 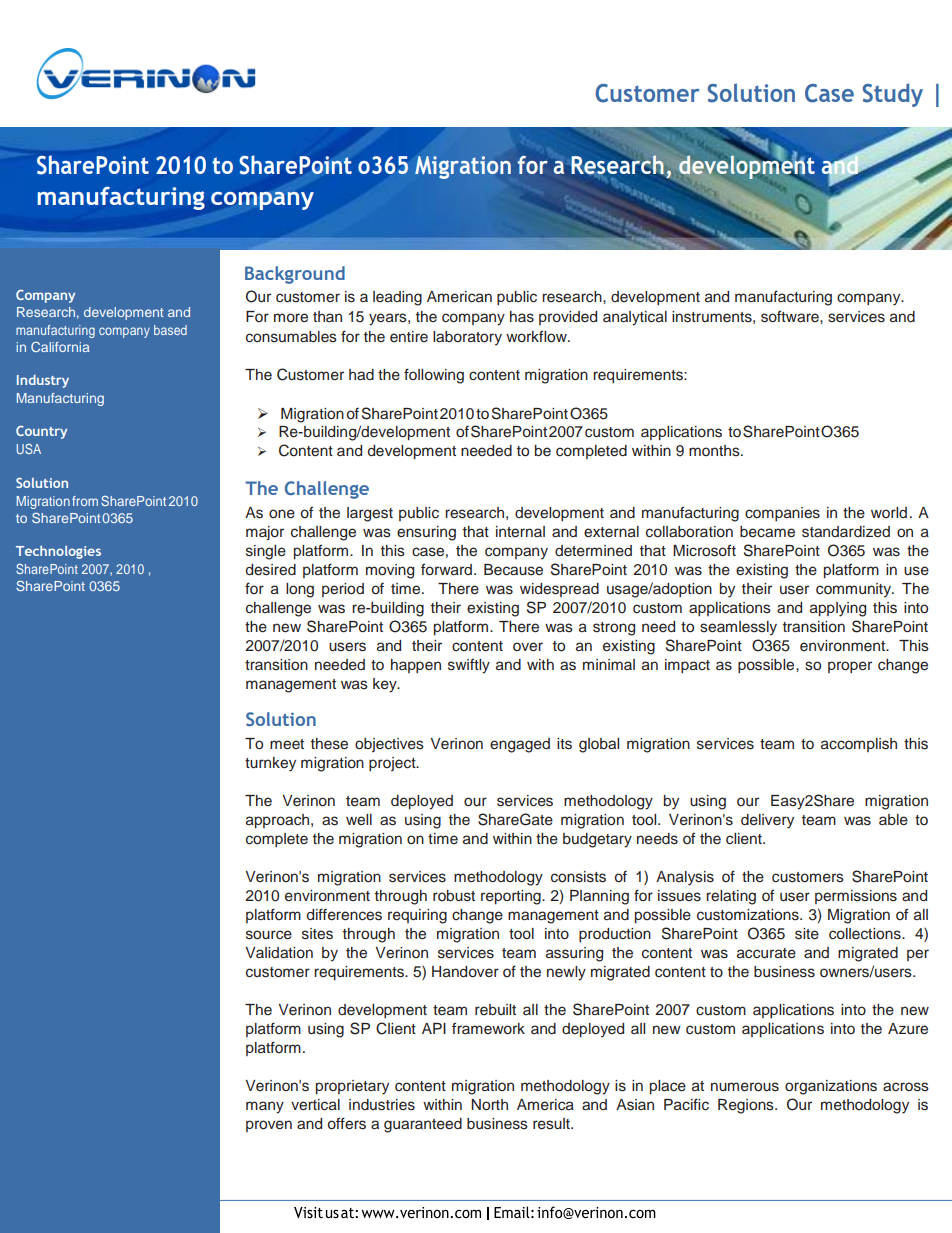 What do you see at coordinates (397, 298) in the screenshot?
I see `leading` at bounding box center [397, 298].
